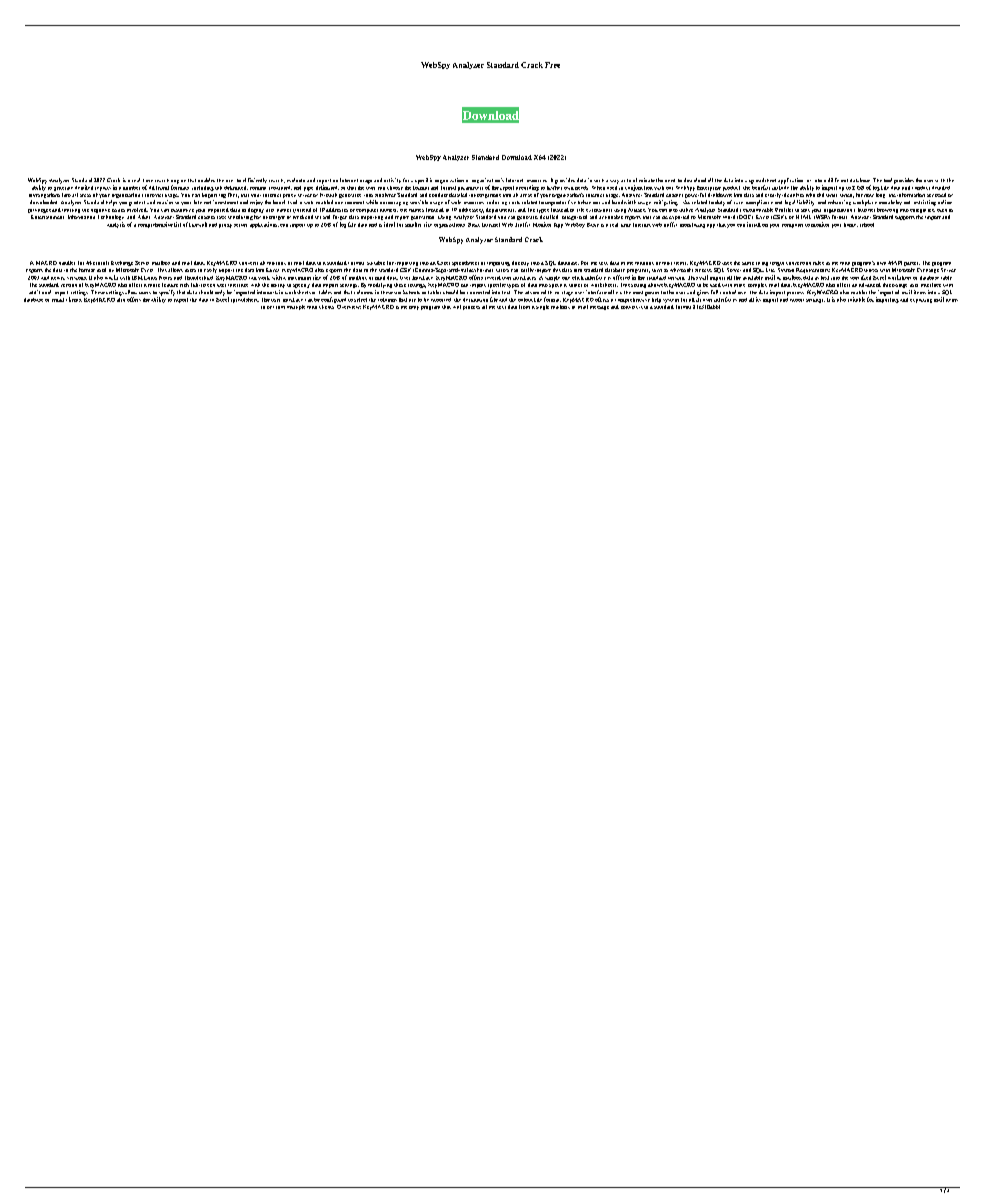 The width and height of the screenshot is (985, 1204). I want to click on include, so click(780, 186).
